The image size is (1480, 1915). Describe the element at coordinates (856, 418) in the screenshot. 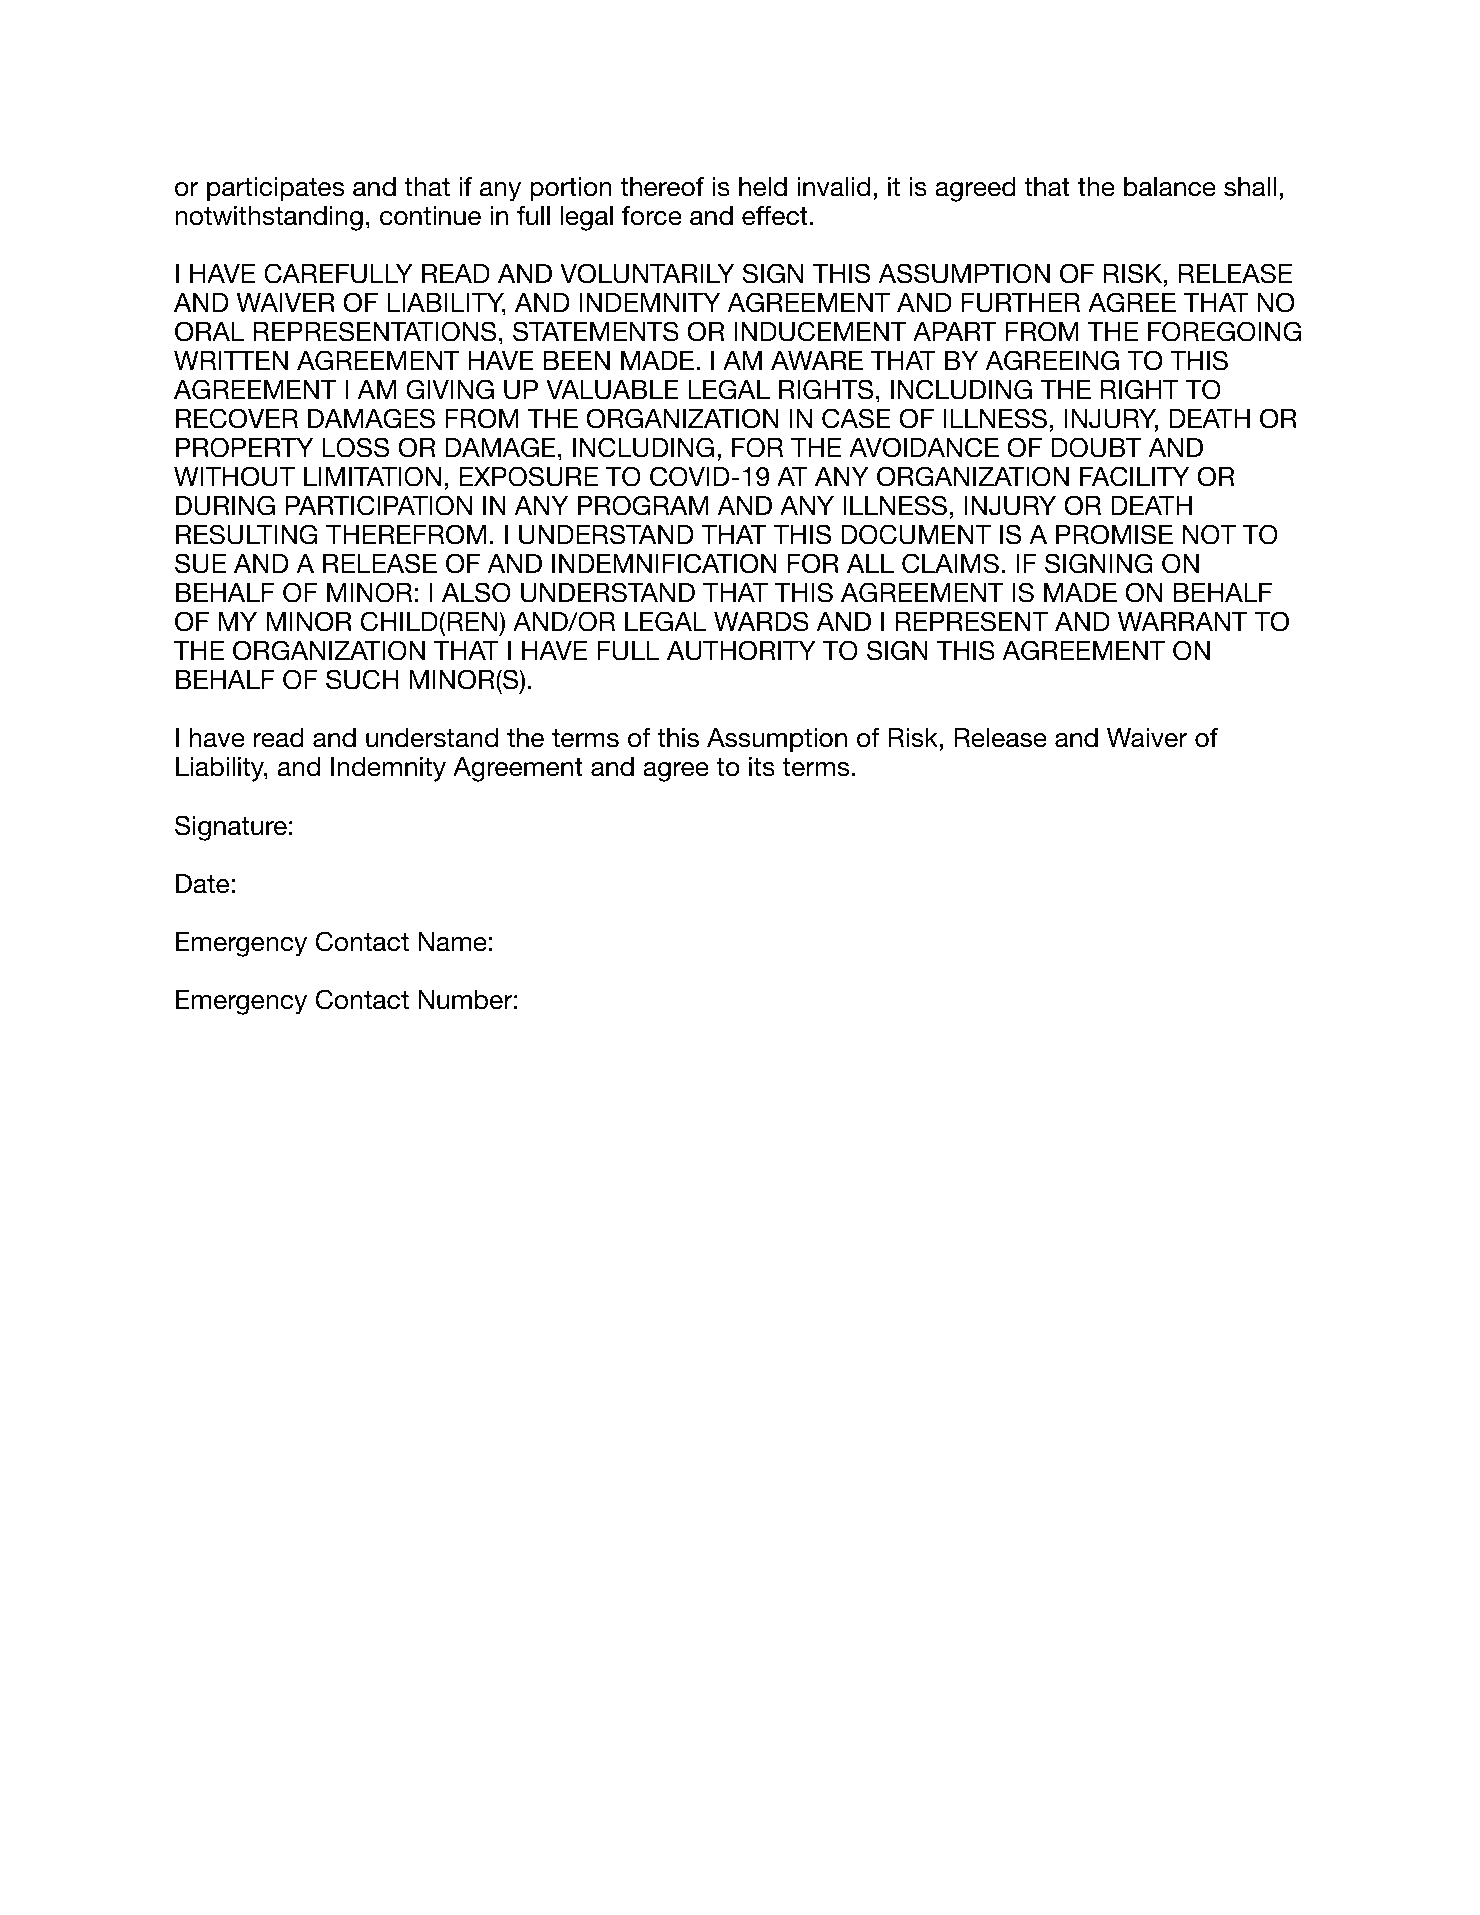

I see `CASE` at that location.
